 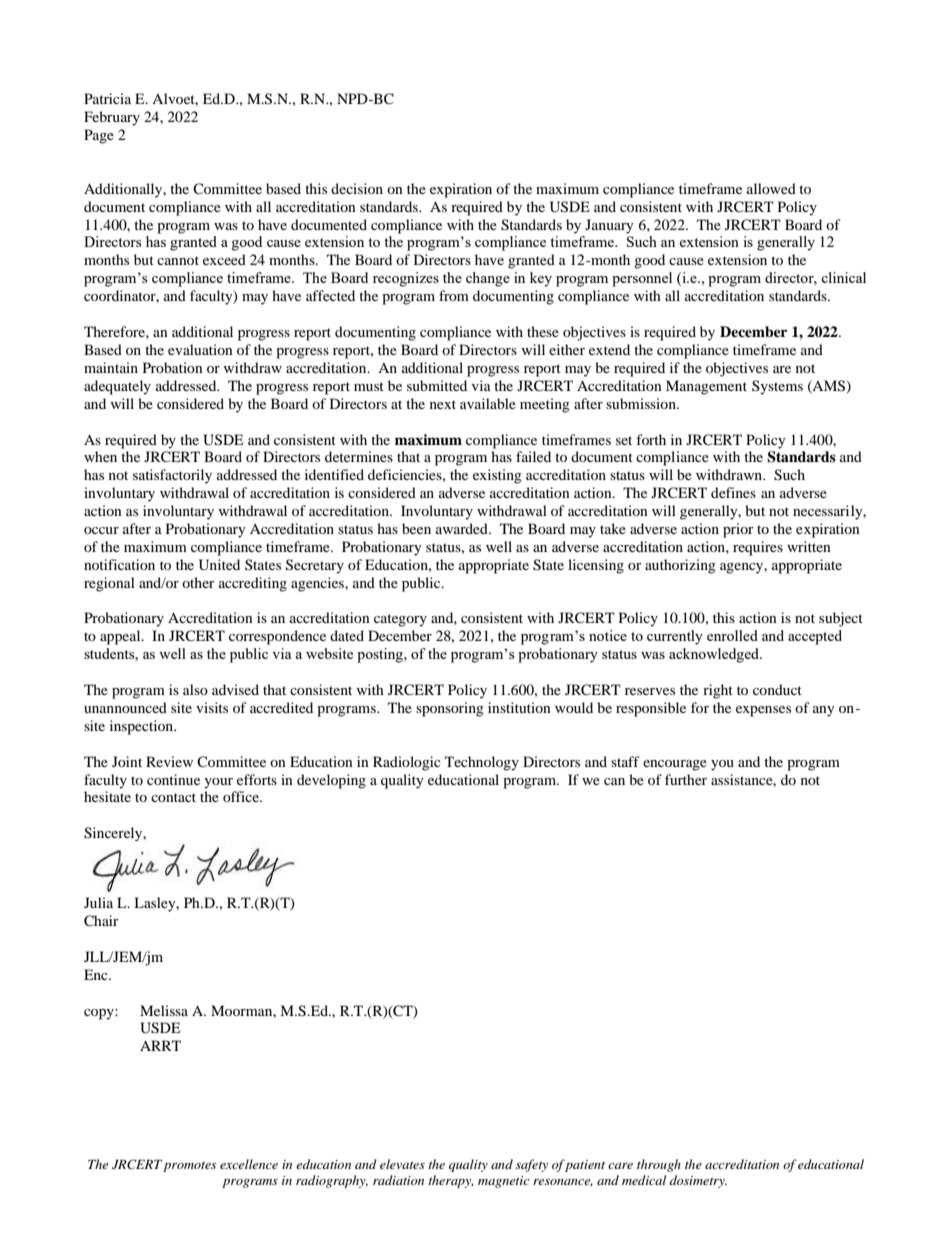 What do you see at coordinates (200, 349) in the document?
I see `evaluation` at bounding box center [200, 349].
